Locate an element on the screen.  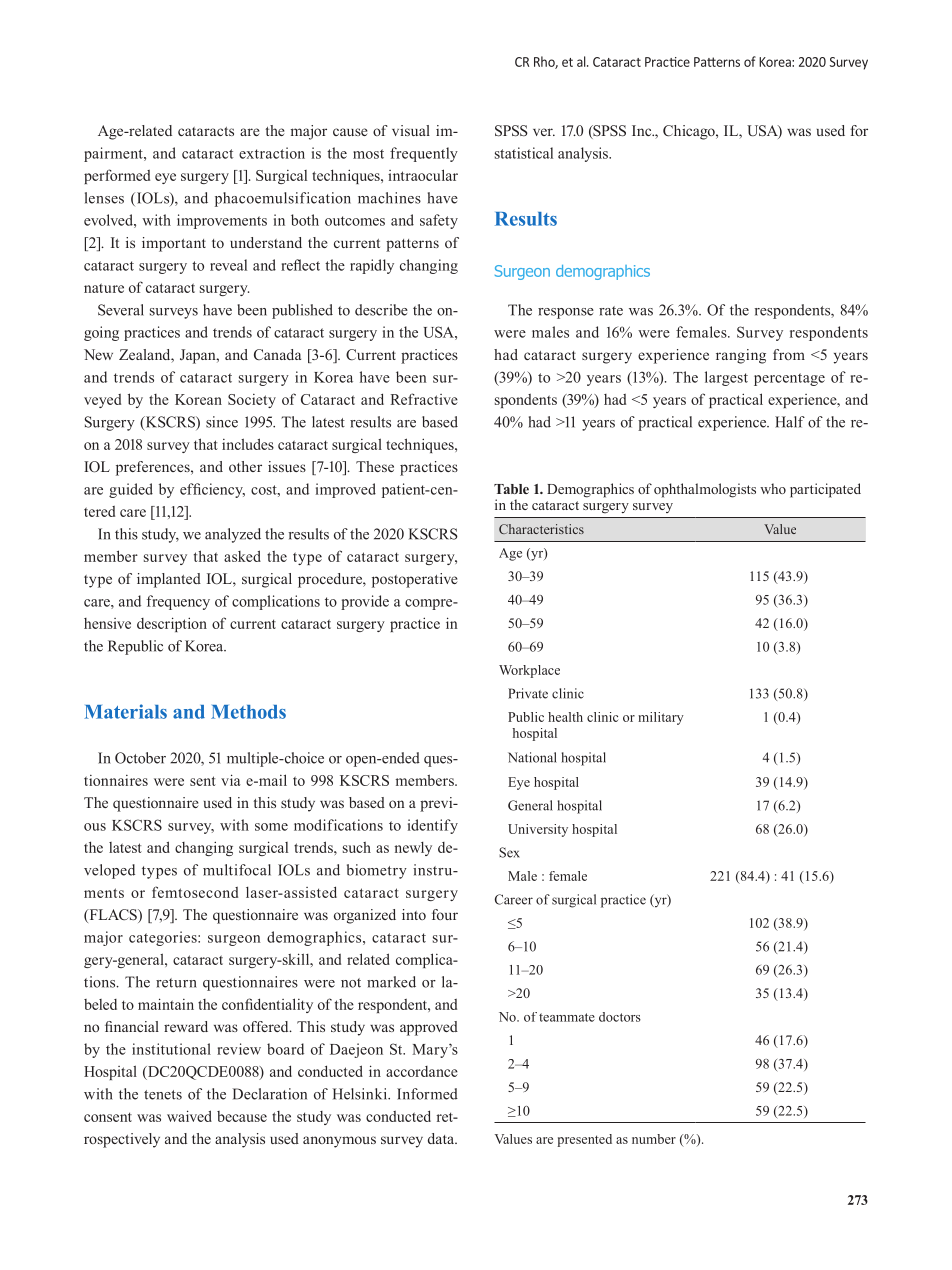
data is located at coordinates (442, 1138).
